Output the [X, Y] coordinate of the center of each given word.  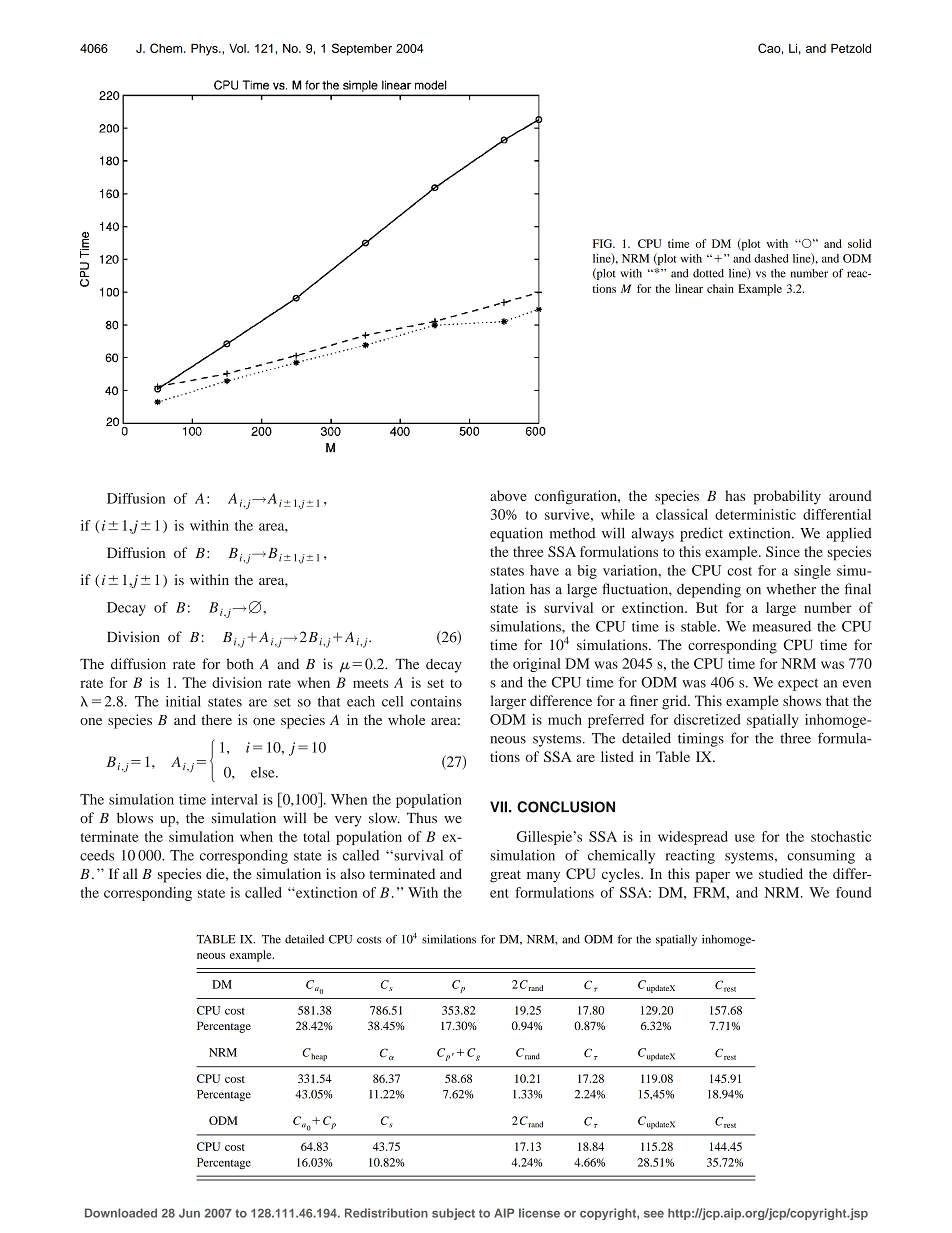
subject [453, 1214]
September [362, 49]
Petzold [851, 48]
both [240, 664]
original [537, 665]
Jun [189, 1213]
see [654, 1214]
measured [781, 626]
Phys [205, 50]
